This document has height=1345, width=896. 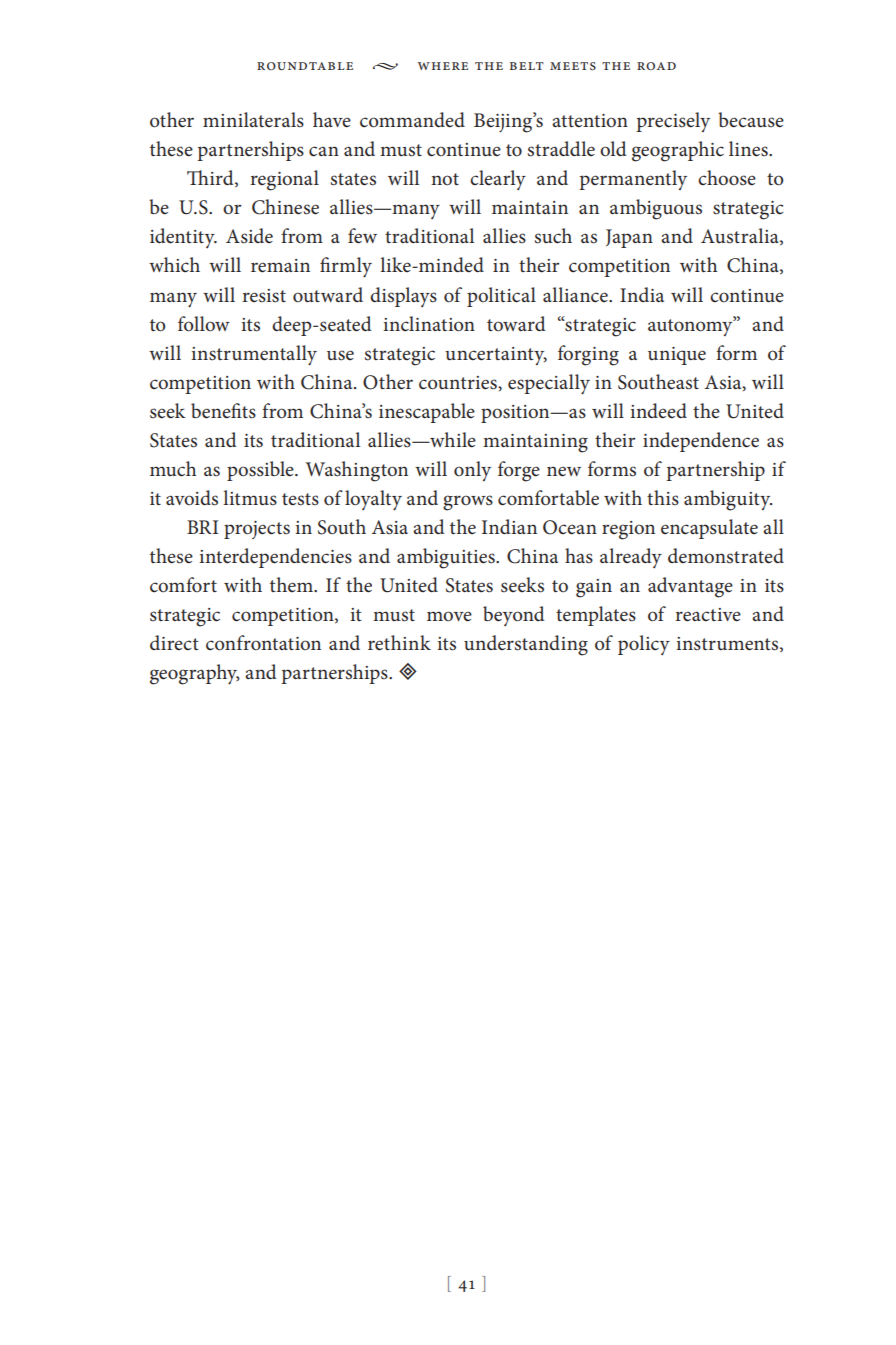 I want to click on unique, so click(x=677, y=356).
